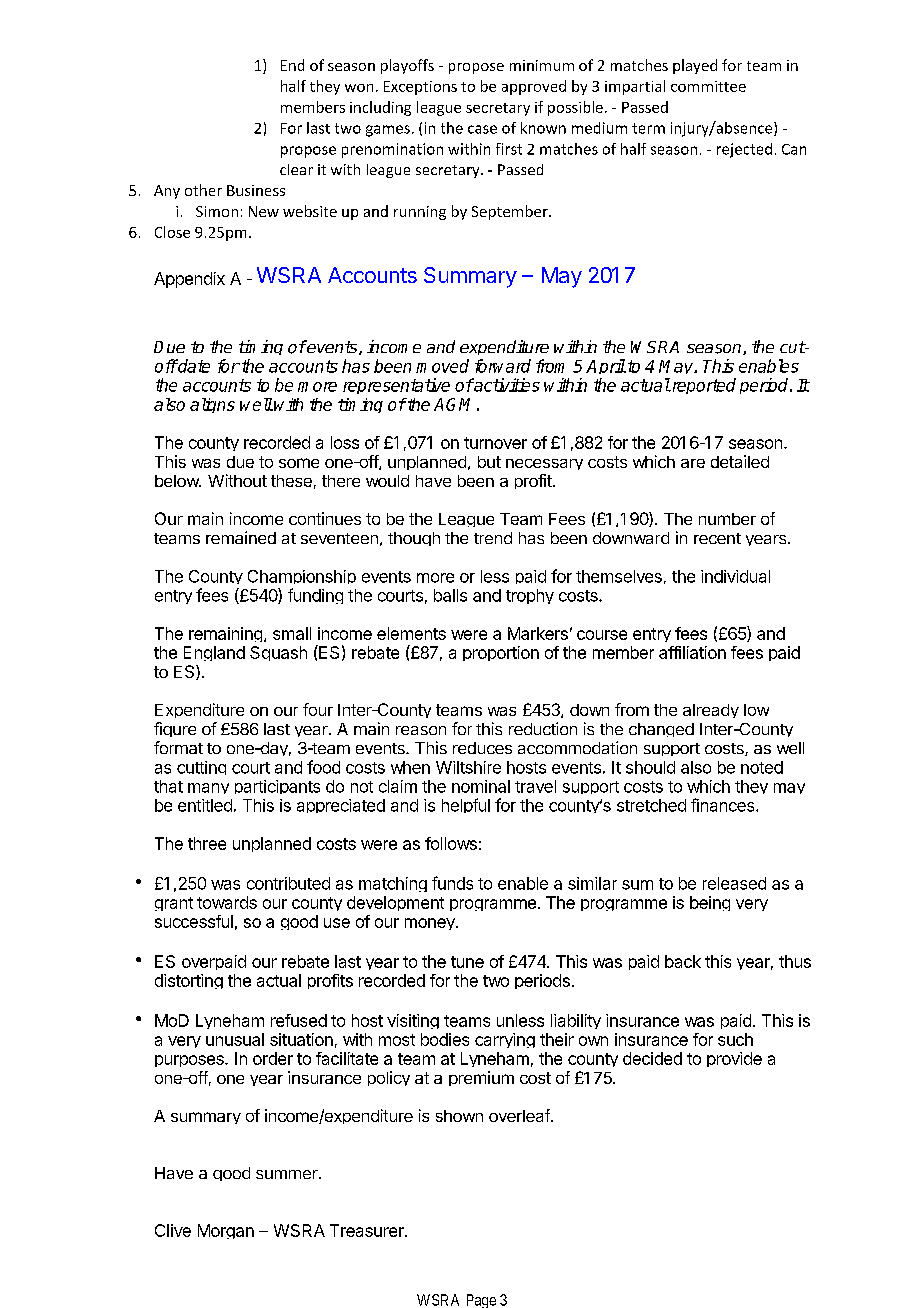 Image resolution: width=924 pixels, height=1308 pixels. What do you see at coordinates (683, 961) in the screenshot?
I see `back` at bounding box center [683, 961].
